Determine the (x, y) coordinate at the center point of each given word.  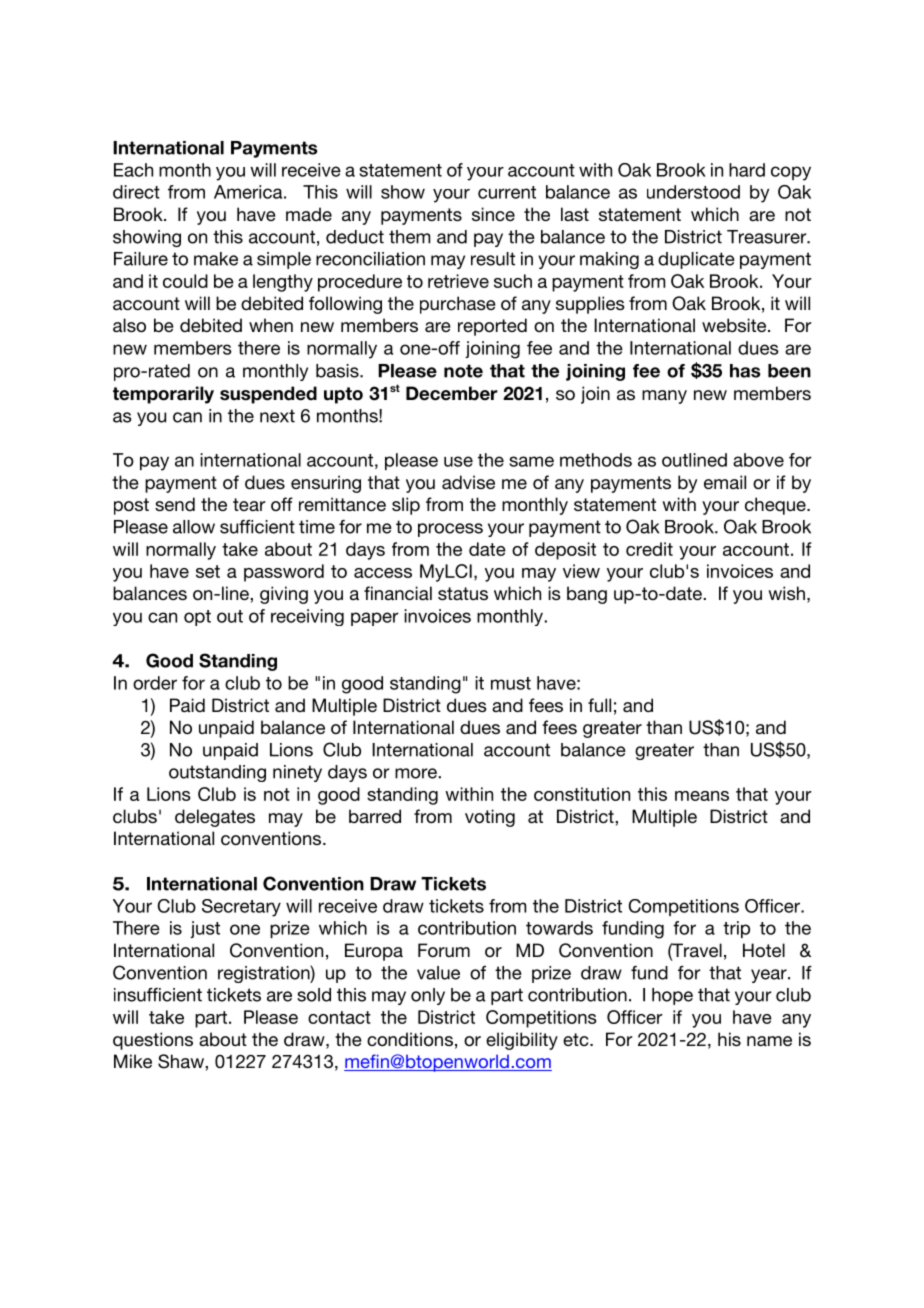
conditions (410, 1039)
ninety (297, 773)
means (702, 796)
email (725, 482)
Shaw (182, 1061)
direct (136, 192)
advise (468, 482)
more (417, 773)
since (493, 214)
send (175, 504)
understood (693, 192)
